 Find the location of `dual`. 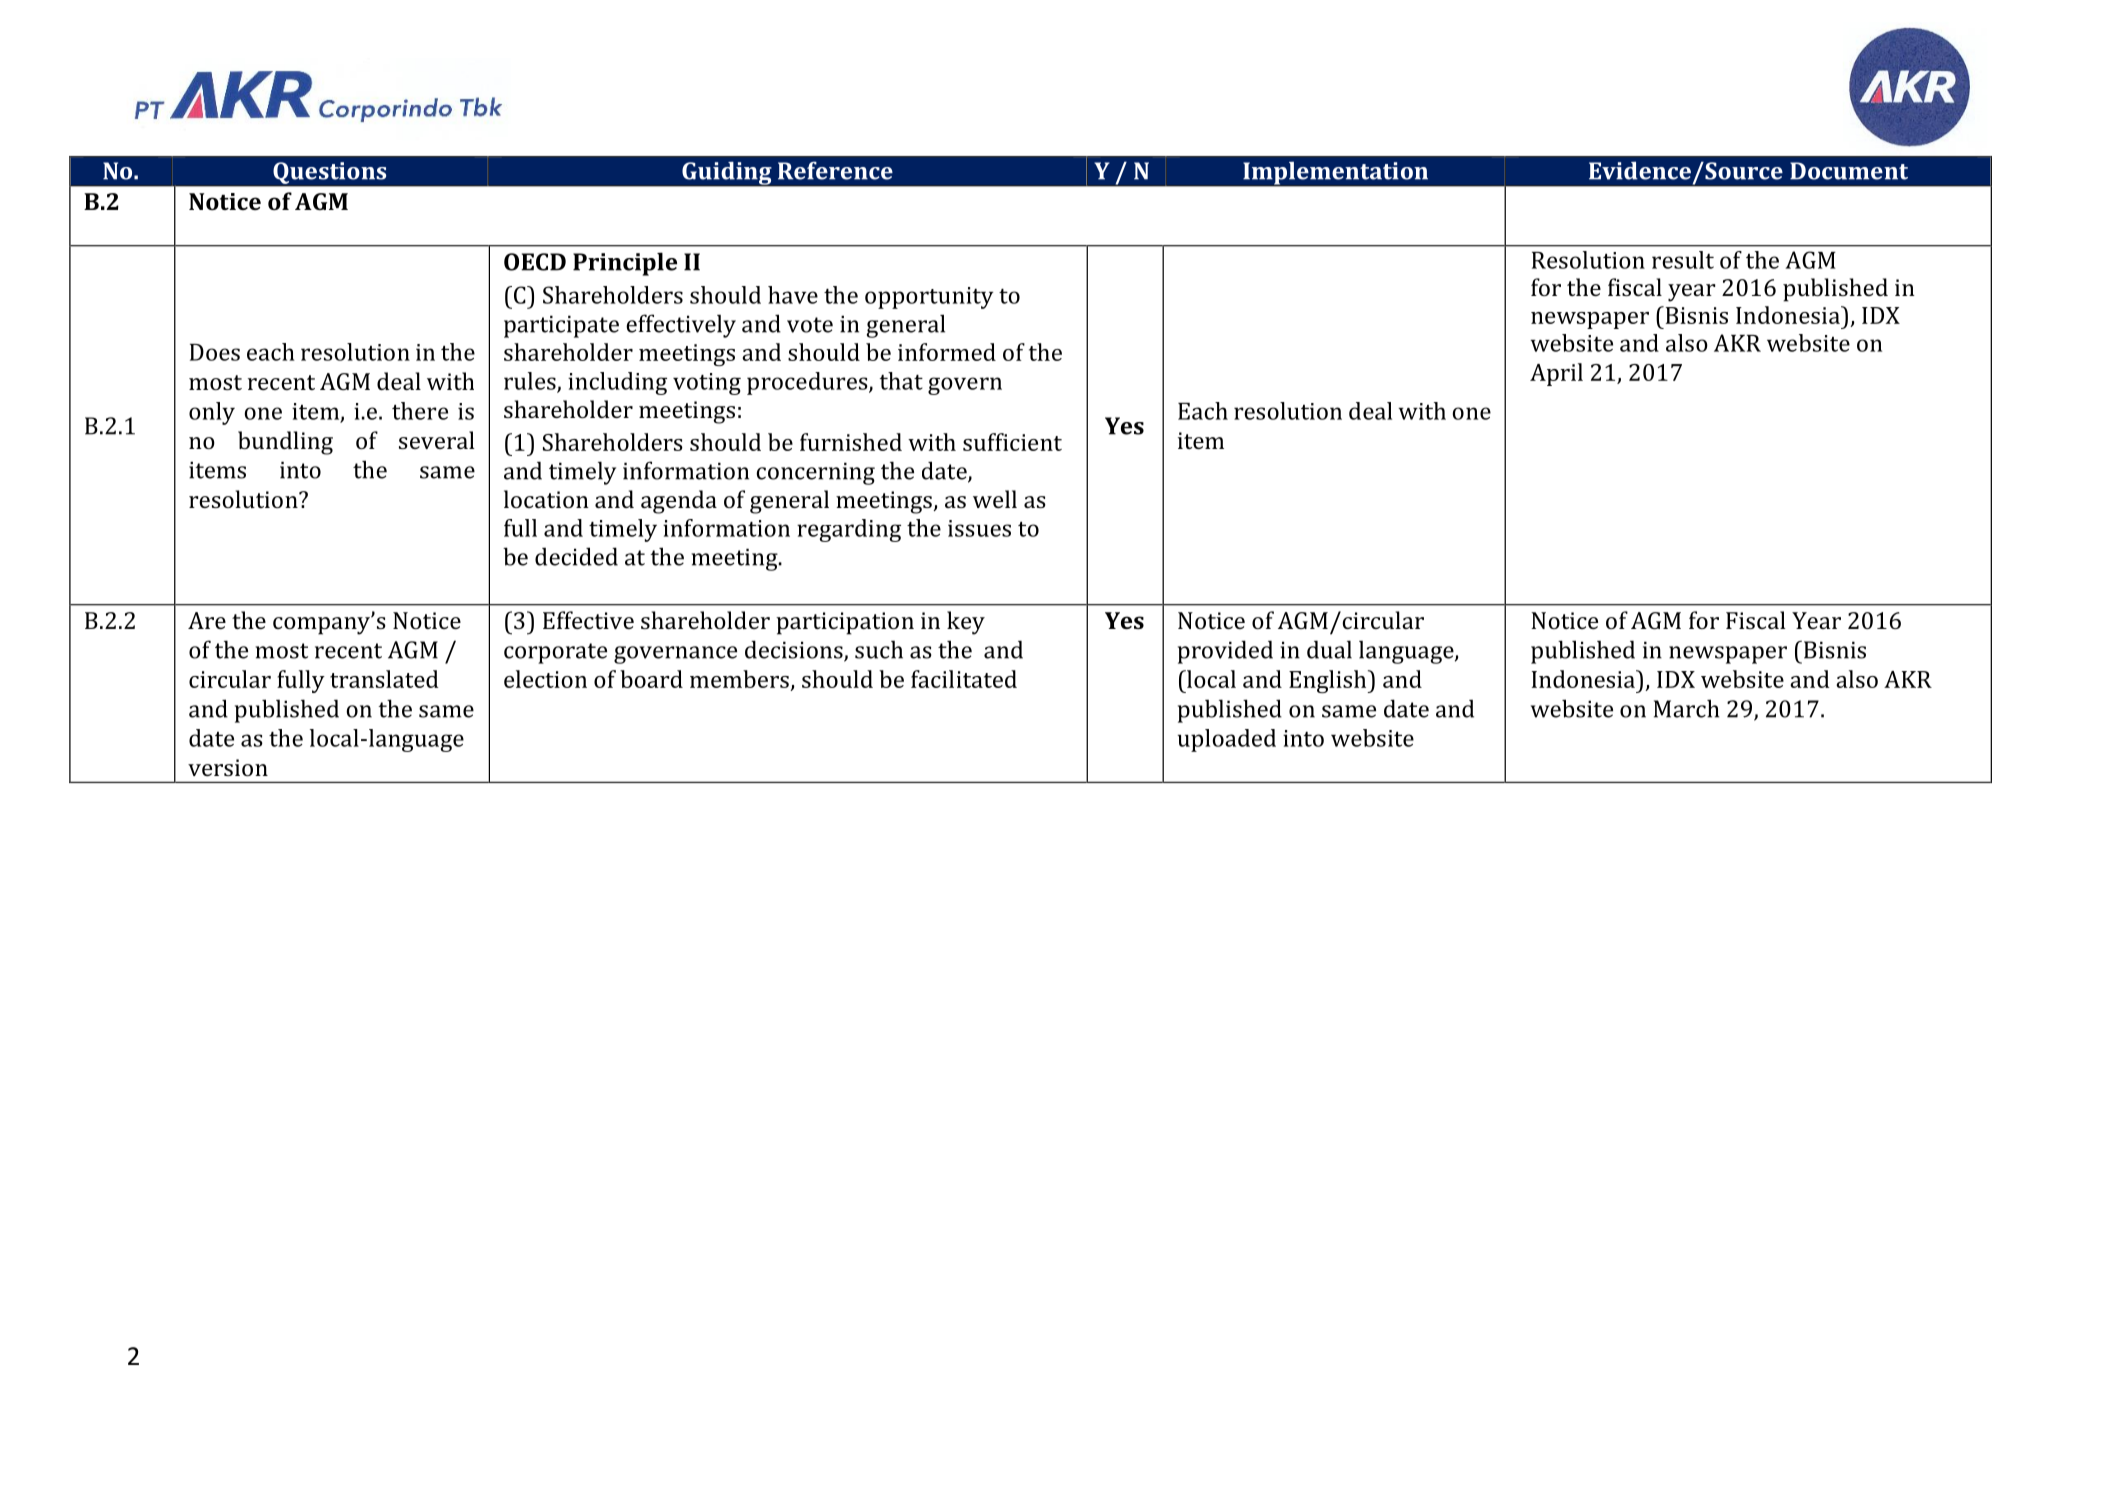

dual is located at coordinates (1329, 649).
